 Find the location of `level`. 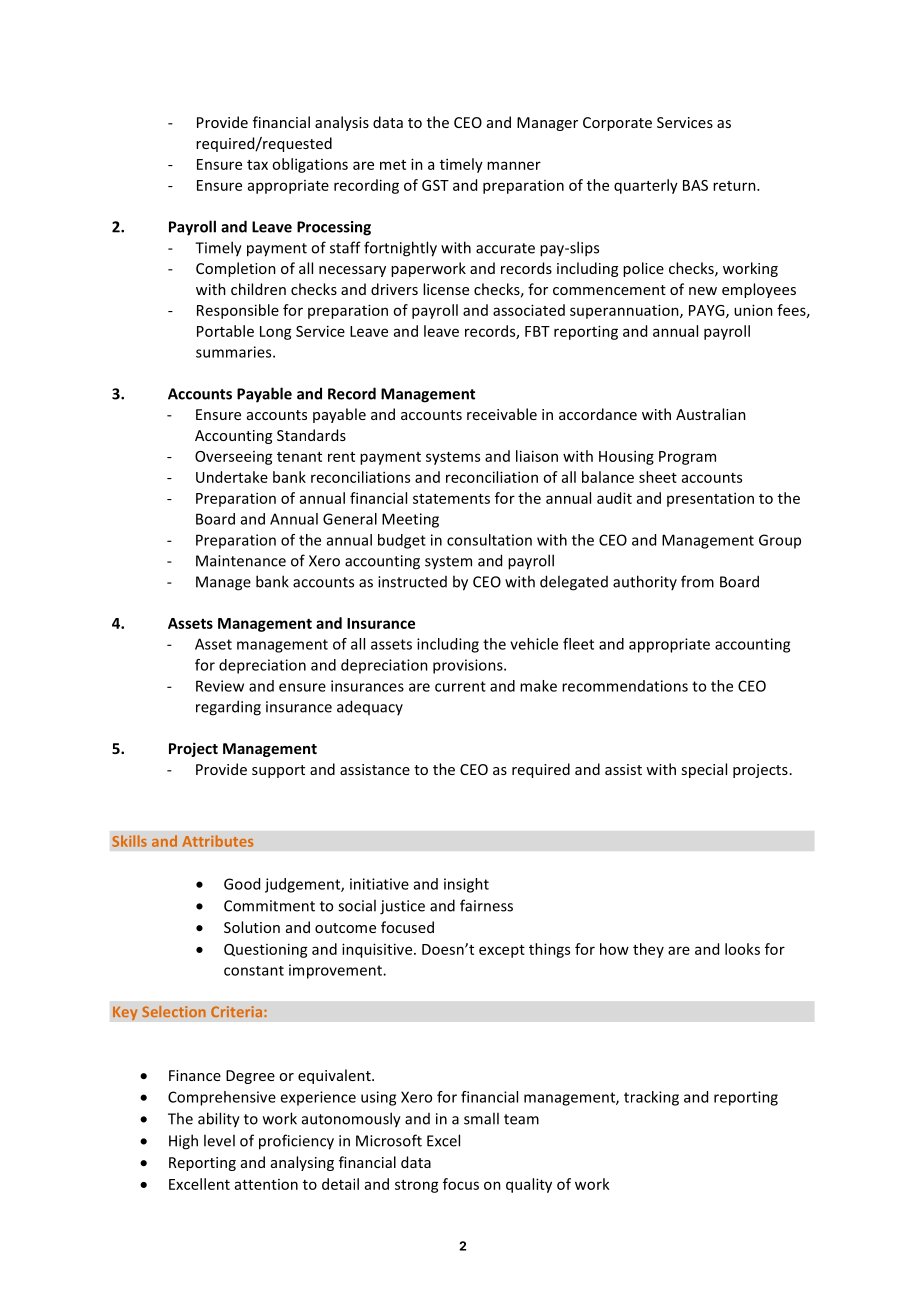

level is located at coordinates (219, 1140).
